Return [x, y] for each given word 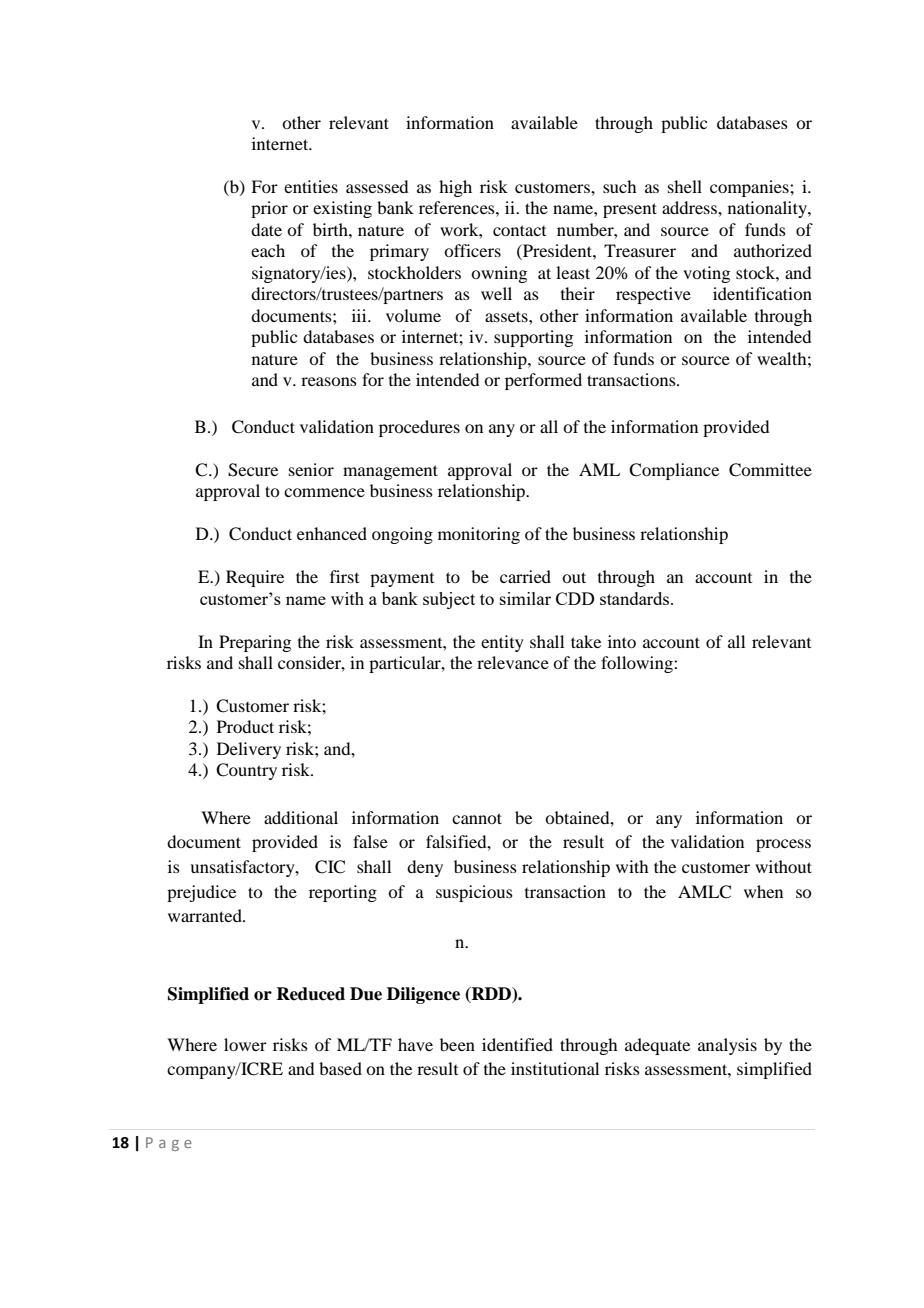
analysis [727, 1046]
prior [269, 209]
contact [519, 230]
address [690, 207]
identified [517, 1044]
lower [245, 1044]
